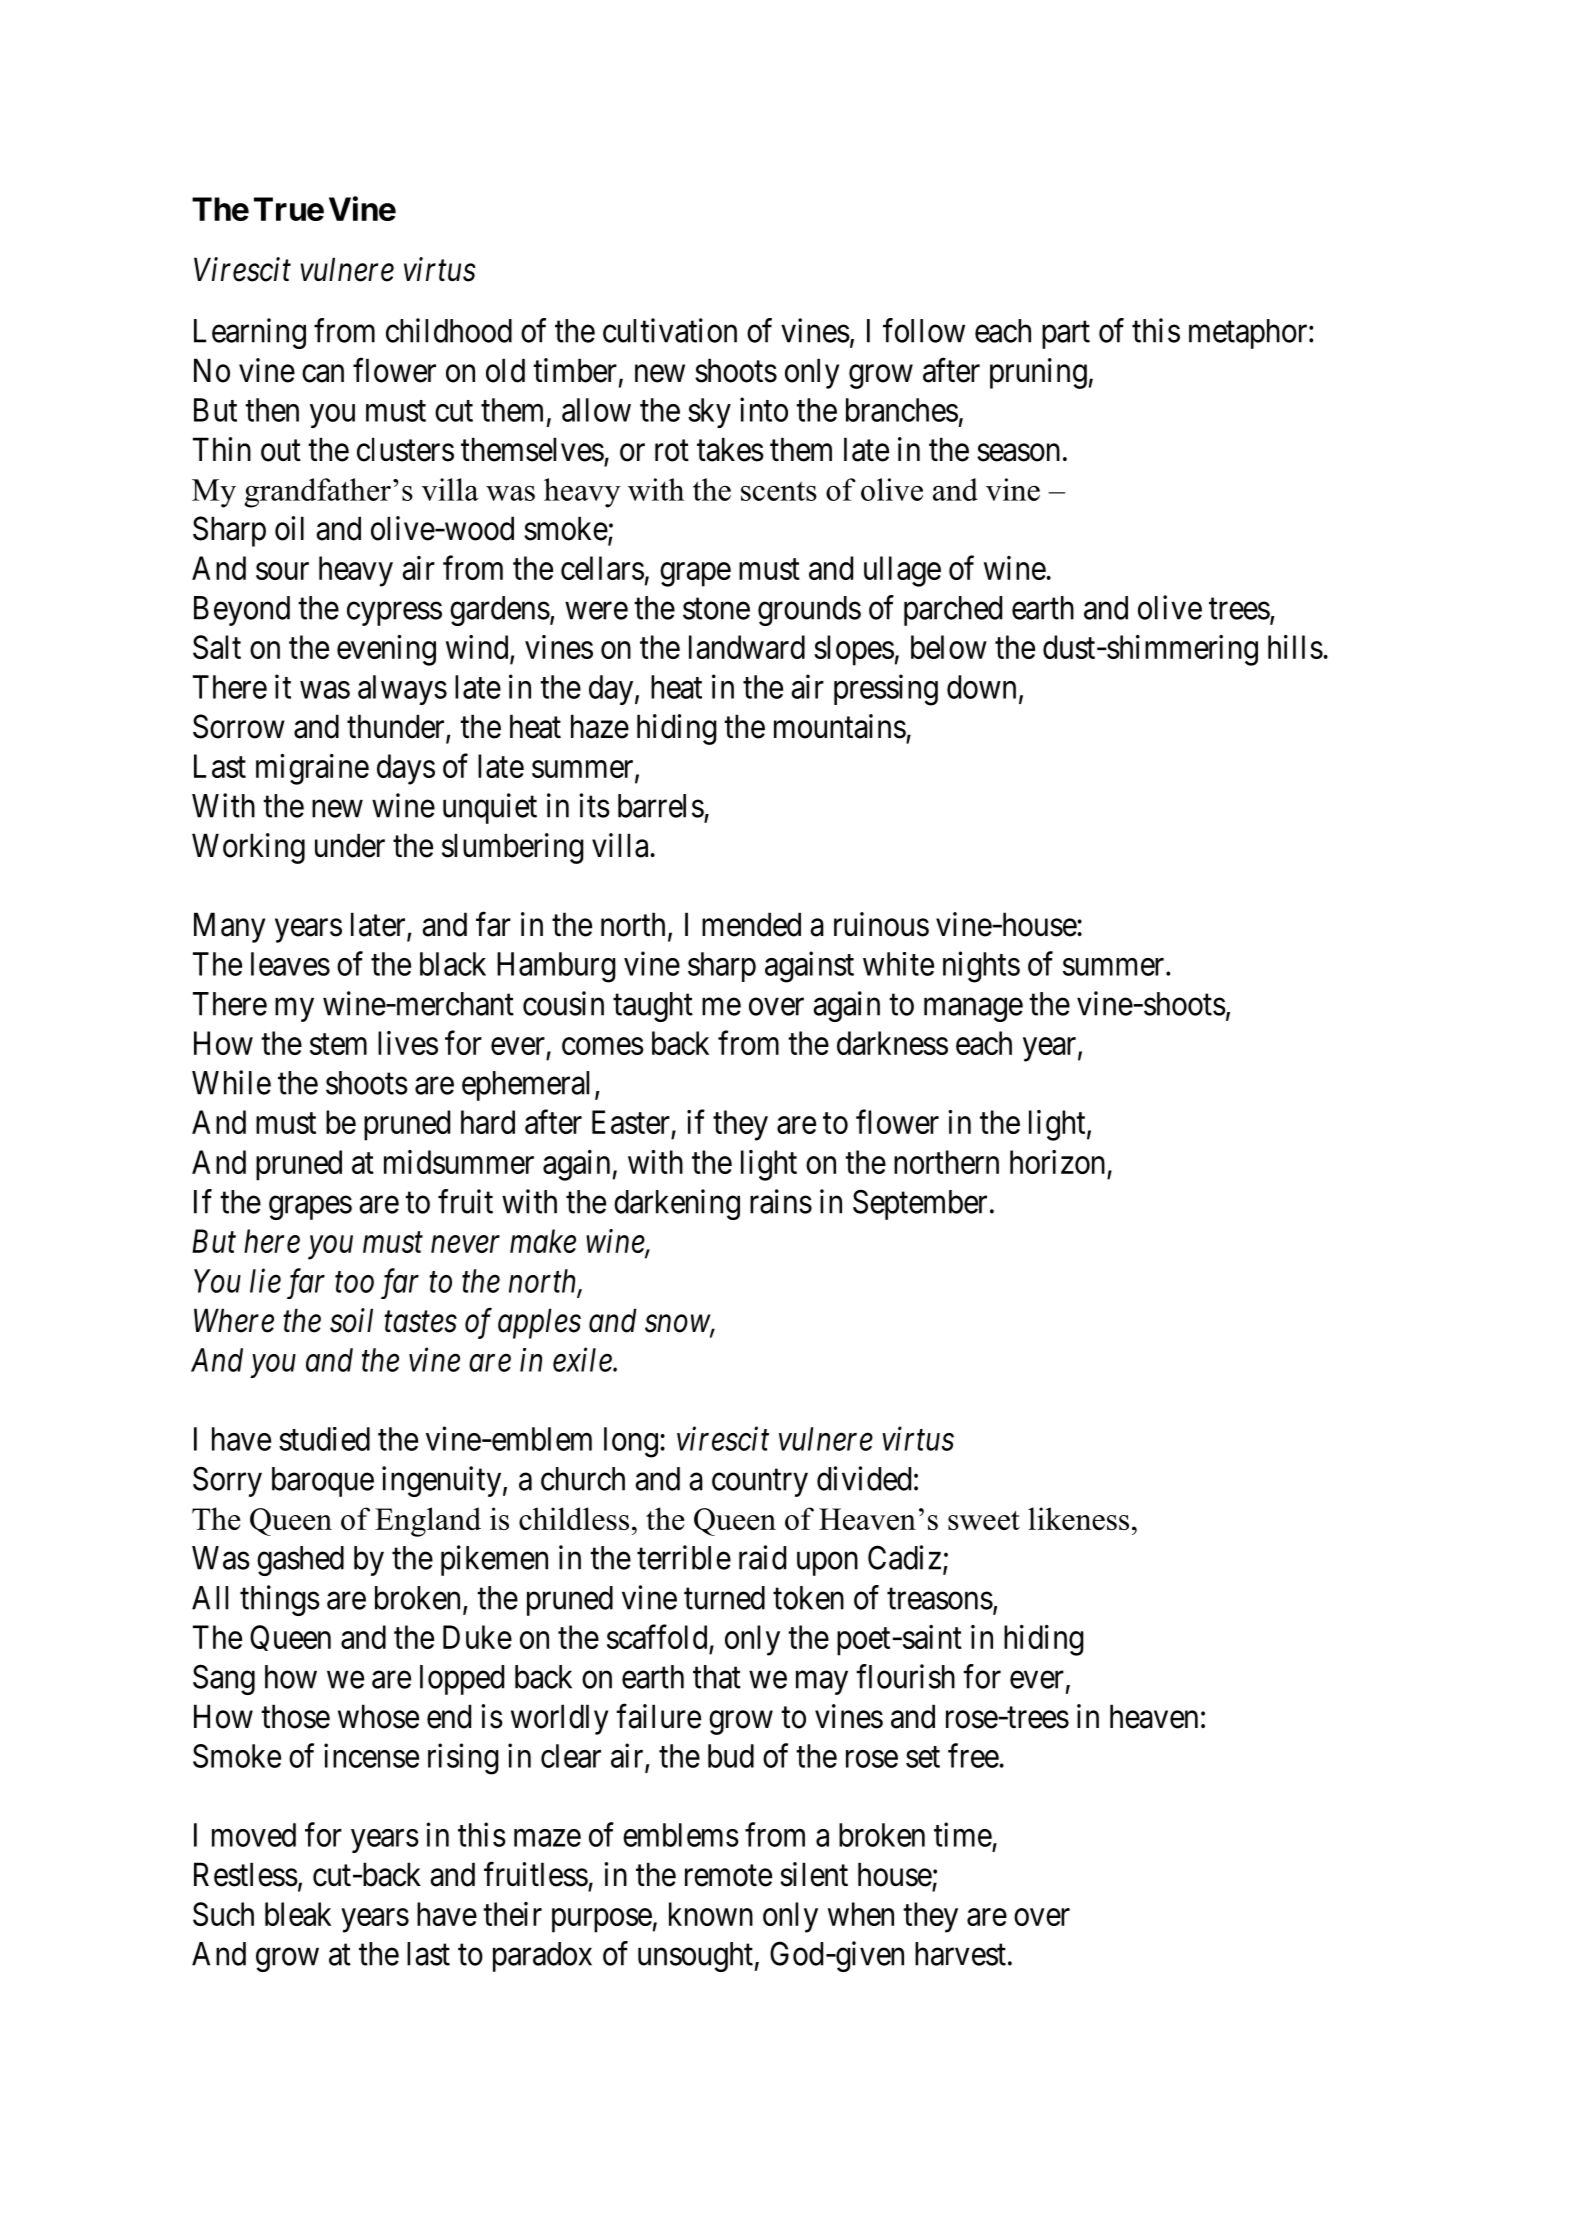 Image resolution: width=1583 pixels, height=2238 pixels. I want to click on can, so click(323, 374).
